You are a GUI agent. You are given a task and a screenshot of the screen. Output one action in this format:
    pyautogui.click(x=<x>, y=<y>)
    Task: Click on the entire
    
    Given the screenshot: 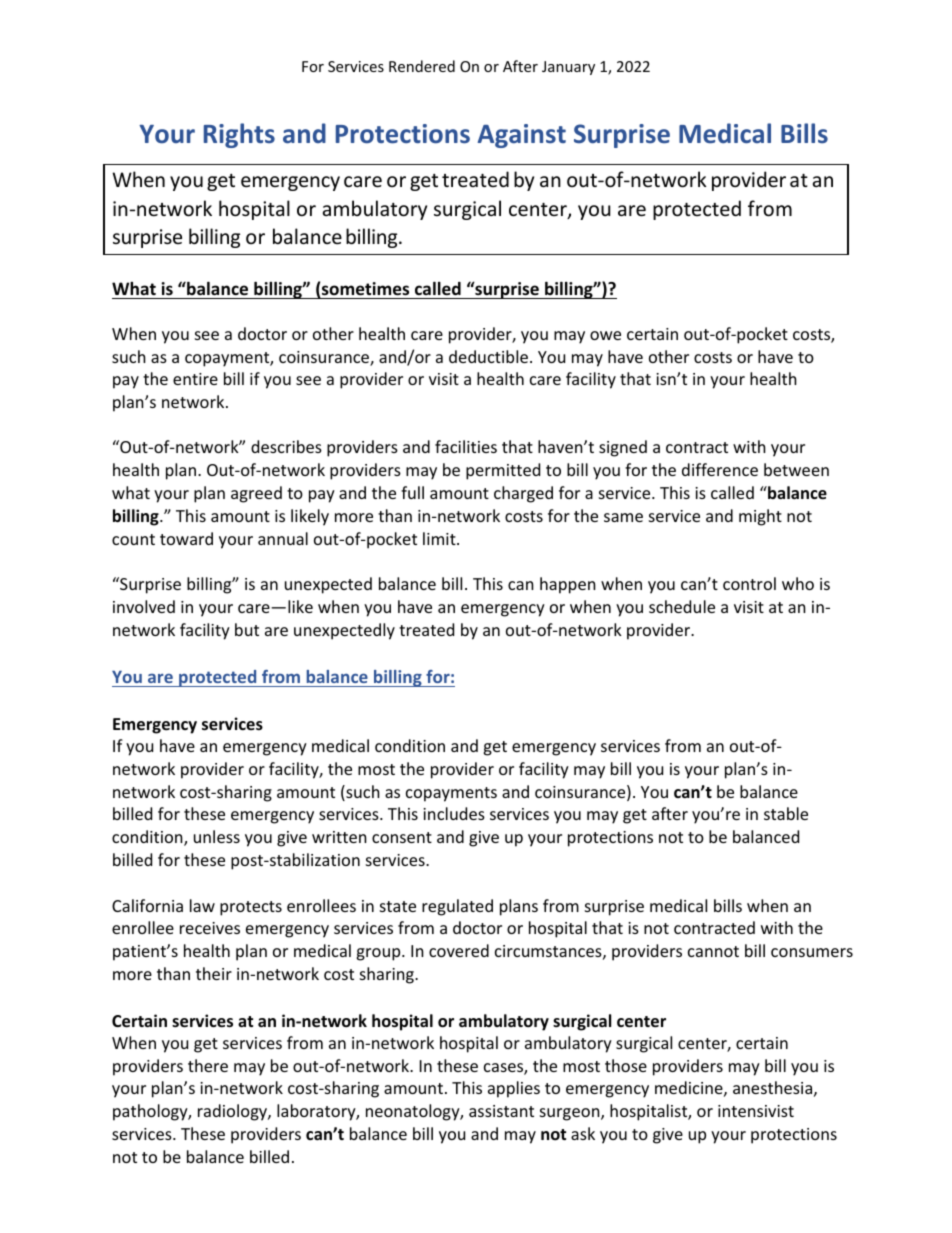 What is the action you would take?
    pyautogui.click(x=195, y=379)
